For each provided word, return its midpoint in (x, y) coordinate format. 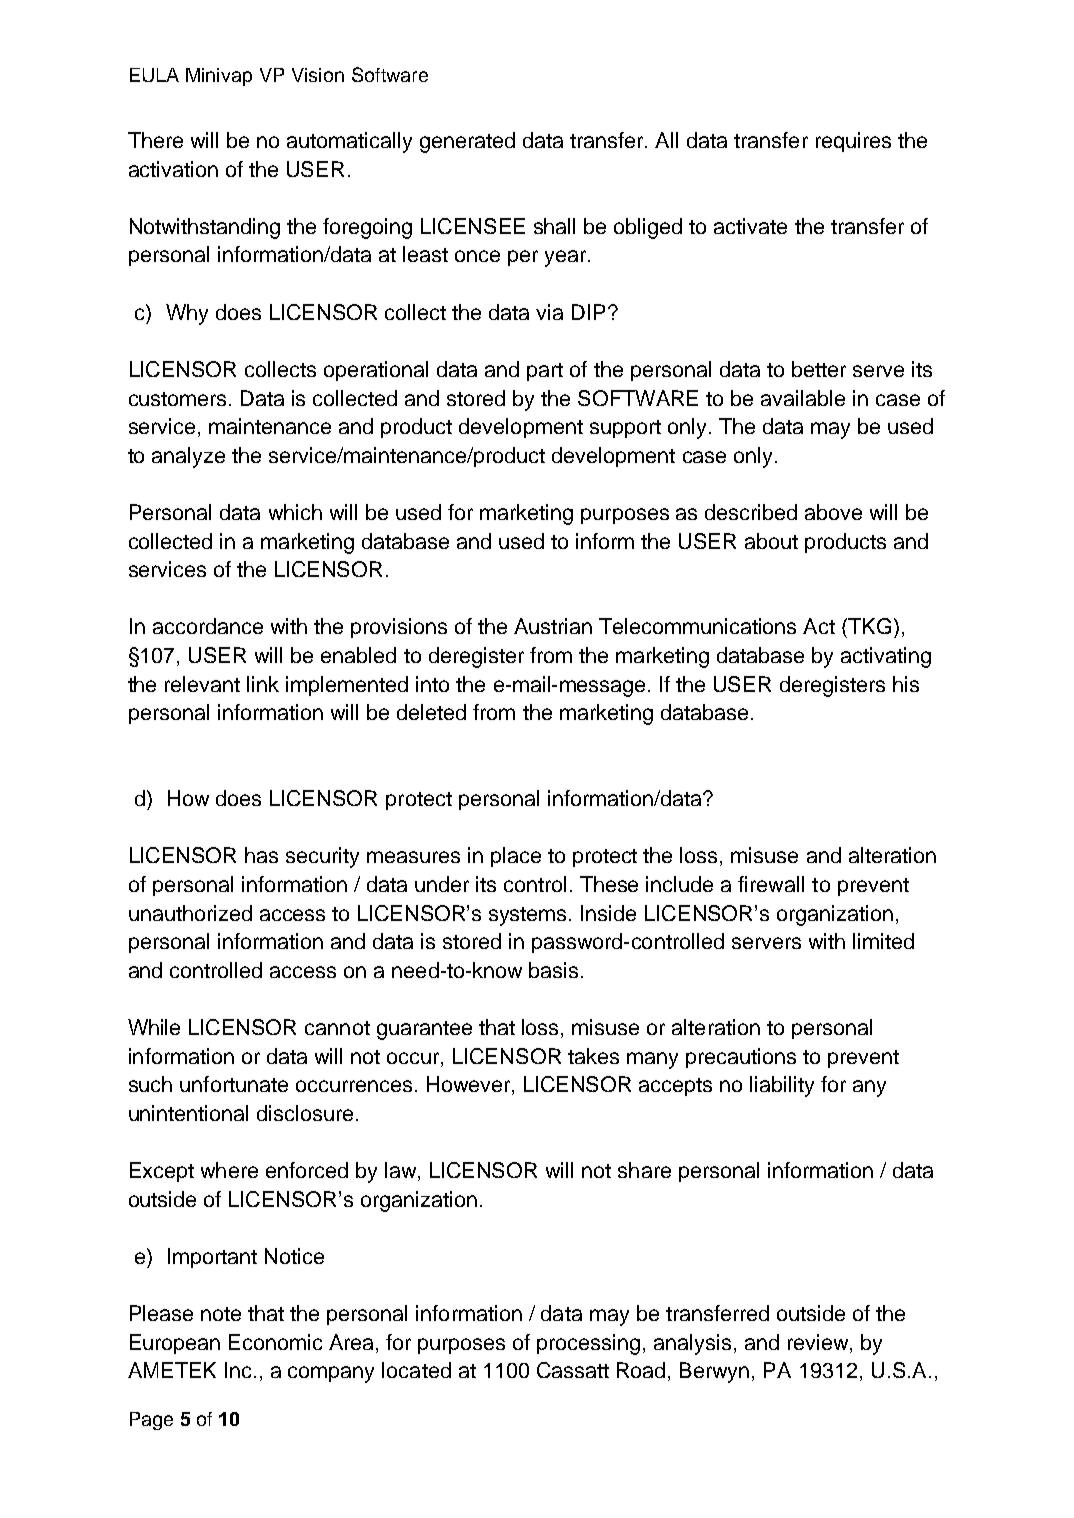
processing (588, 1344)
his (906, 684)
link (263, 684)
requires (853, 142)
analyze (188, 457)
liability (782, 1086)
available (803, 398)
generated (467, 142)
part (545, 372)
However (470, 1085)
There (155, 140)
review (819, 1342)
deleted (431, 712)
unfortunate (234, 1084)
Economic (275, 1342)
